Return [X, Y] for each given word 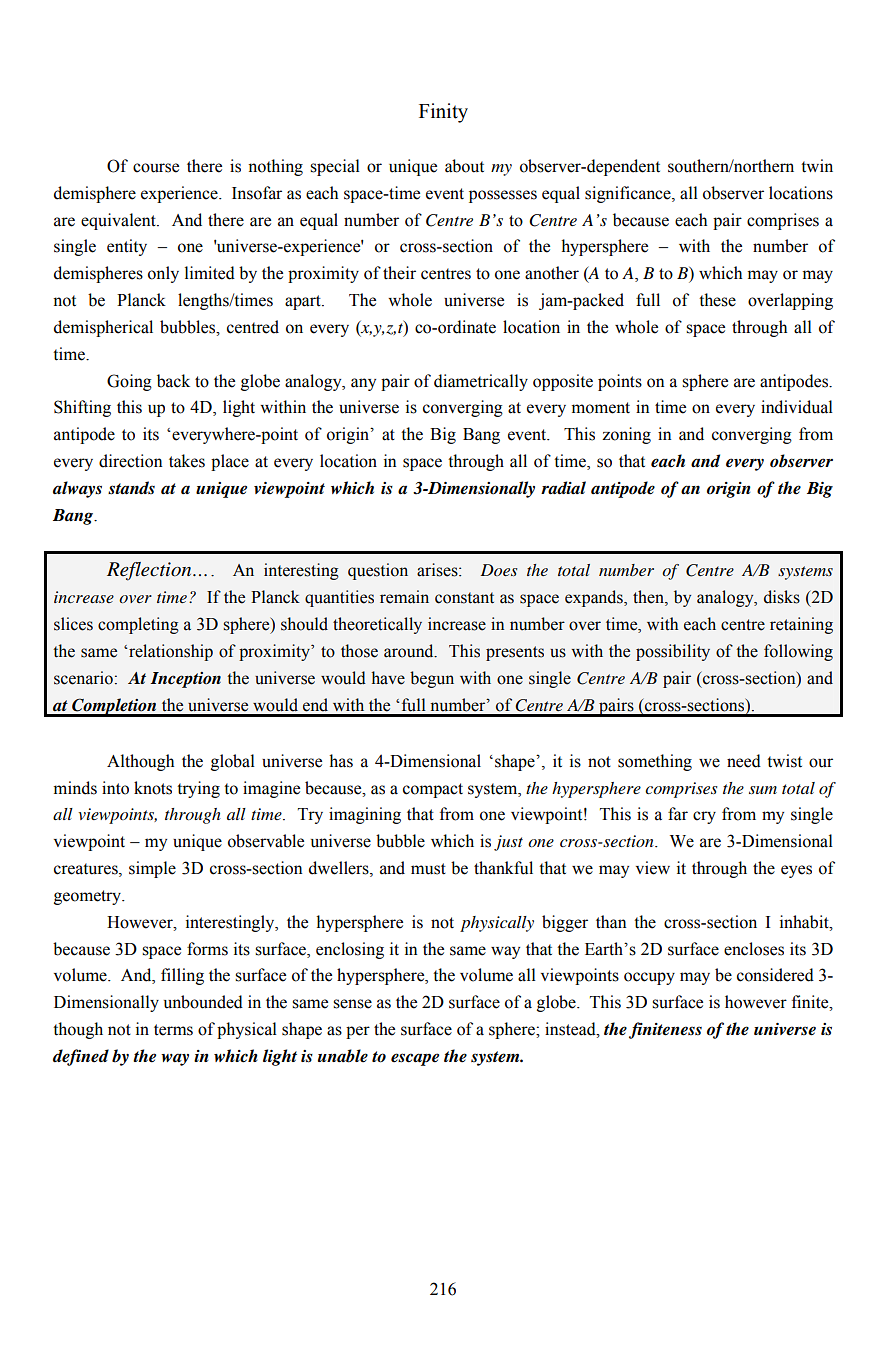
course [156, 168]
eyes [796, 871]
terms [173, 1030]
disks [782, 597]
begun [432, 679]
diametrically [481, 382]
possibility [673, 652]
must [428, 869]
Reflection [150, 571]
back [173, 381]
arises [438, 570]
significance [629, 194]
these [717, 300]
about [464, 166]
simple [152, 869]
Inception [185, 680]
